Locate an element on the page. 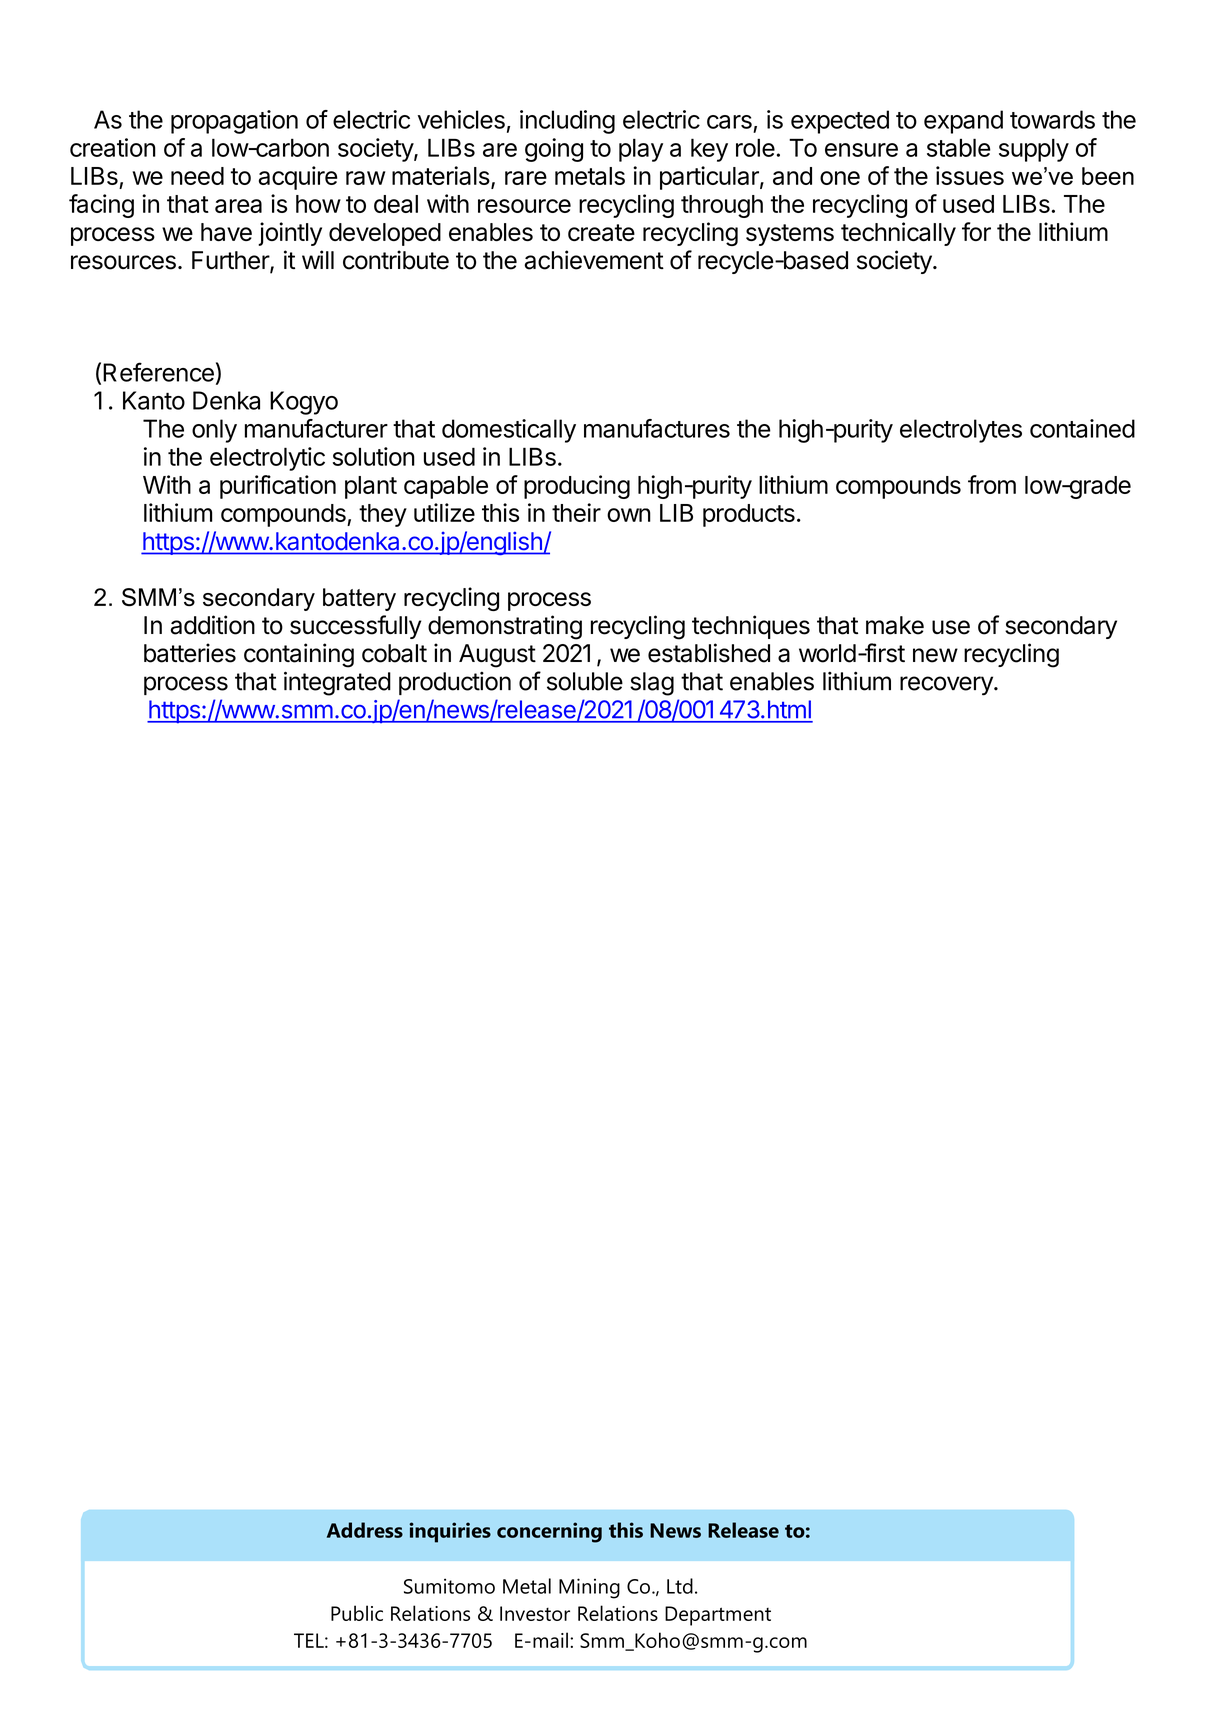  purification is located at coordinates (278, 487).
